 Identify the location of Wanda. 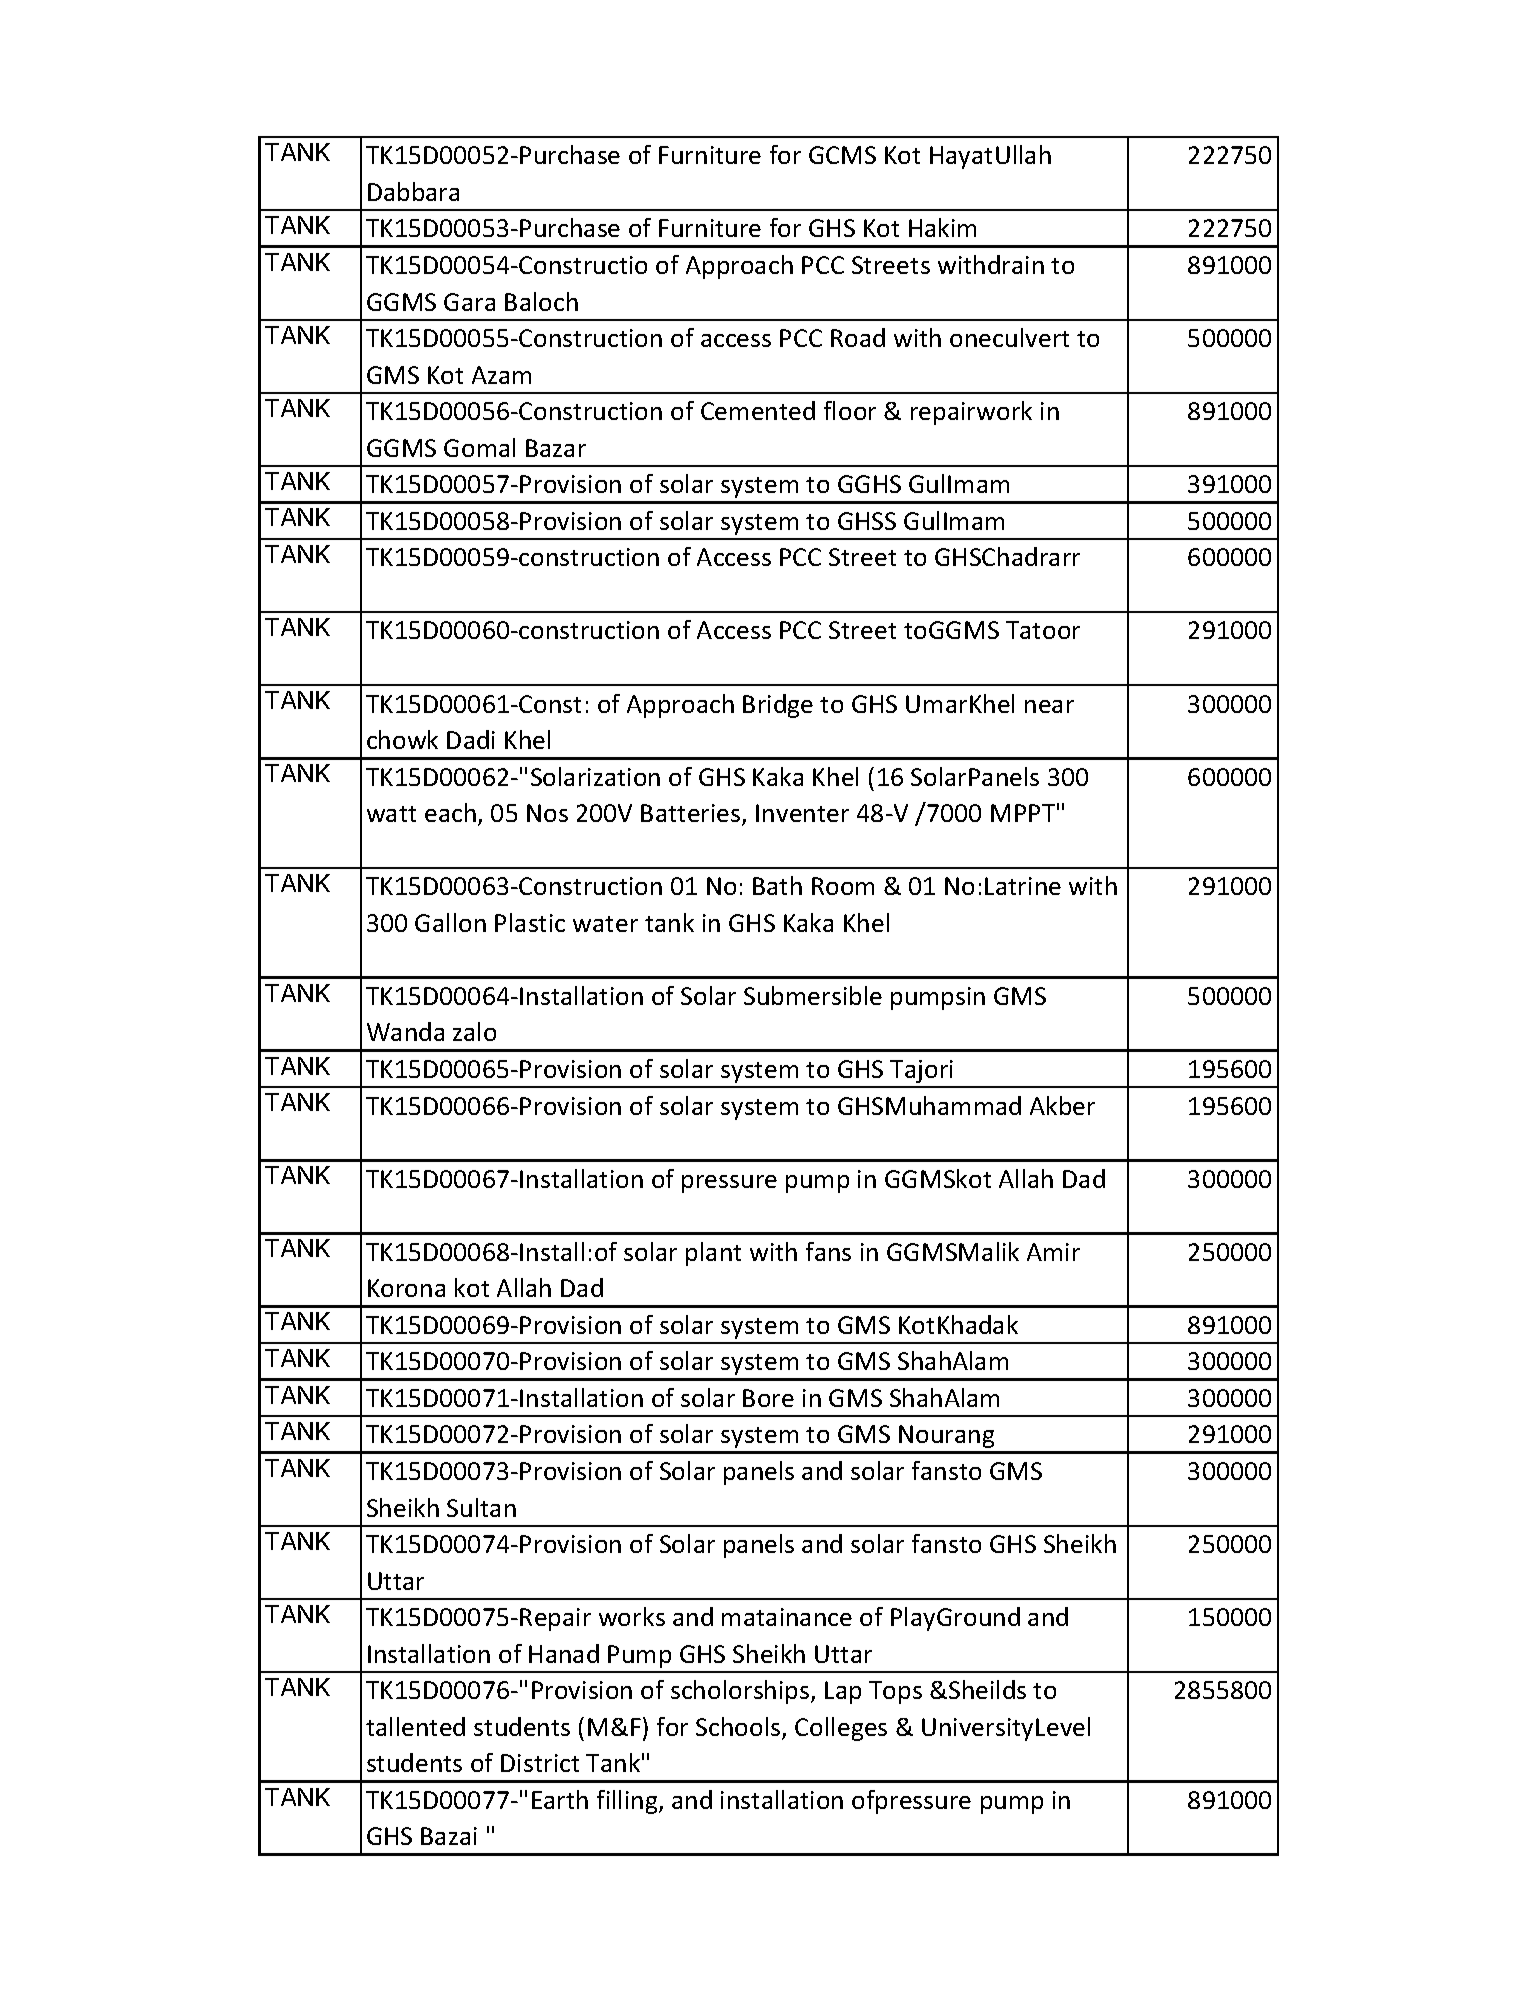
(405, 1031).
